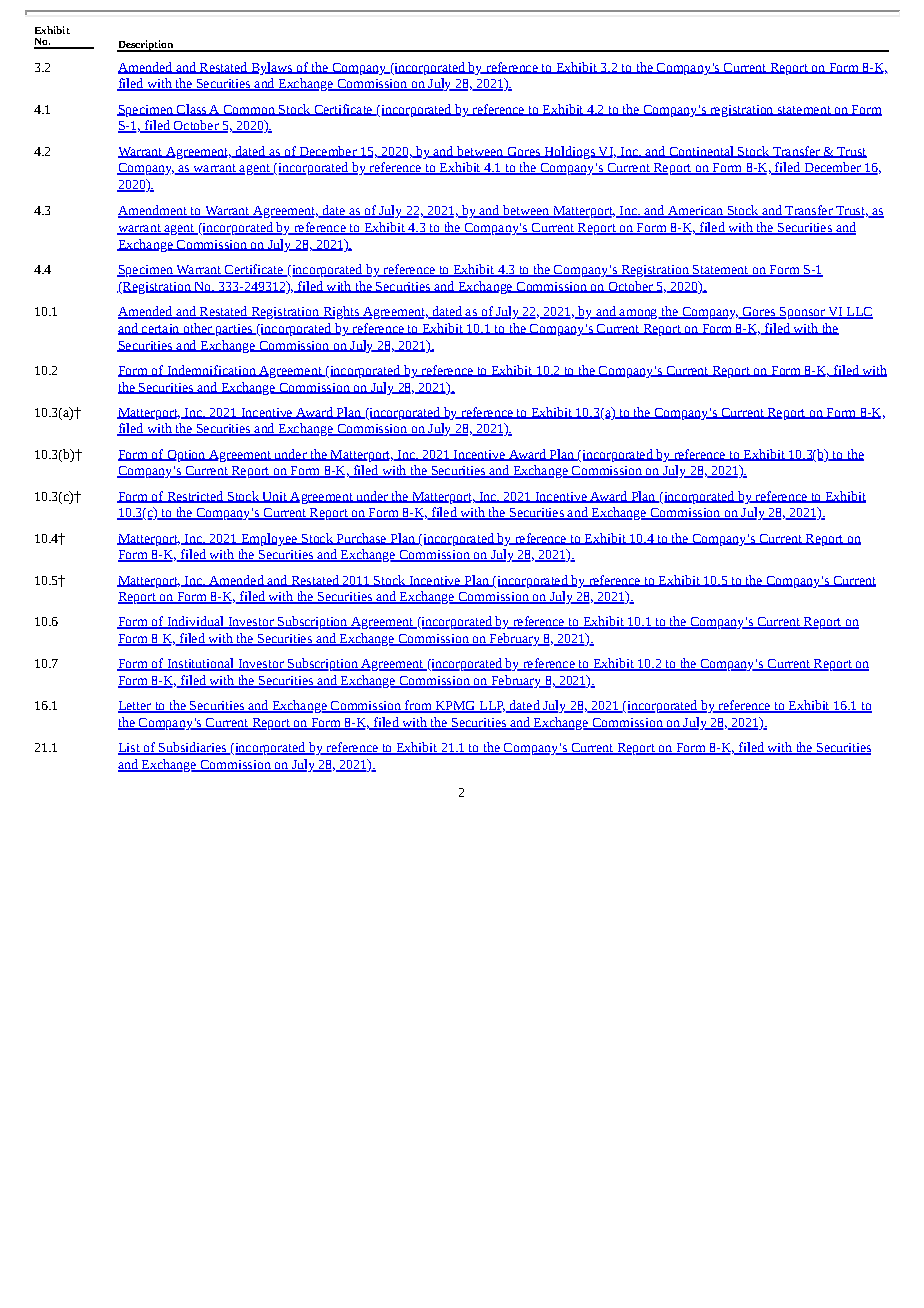 Image resolution: width=924 pixels, height=1308 pixels. Describe the element at coordinates (192, 748) in the screenshot. I see `Subsidiaries` at that location.
